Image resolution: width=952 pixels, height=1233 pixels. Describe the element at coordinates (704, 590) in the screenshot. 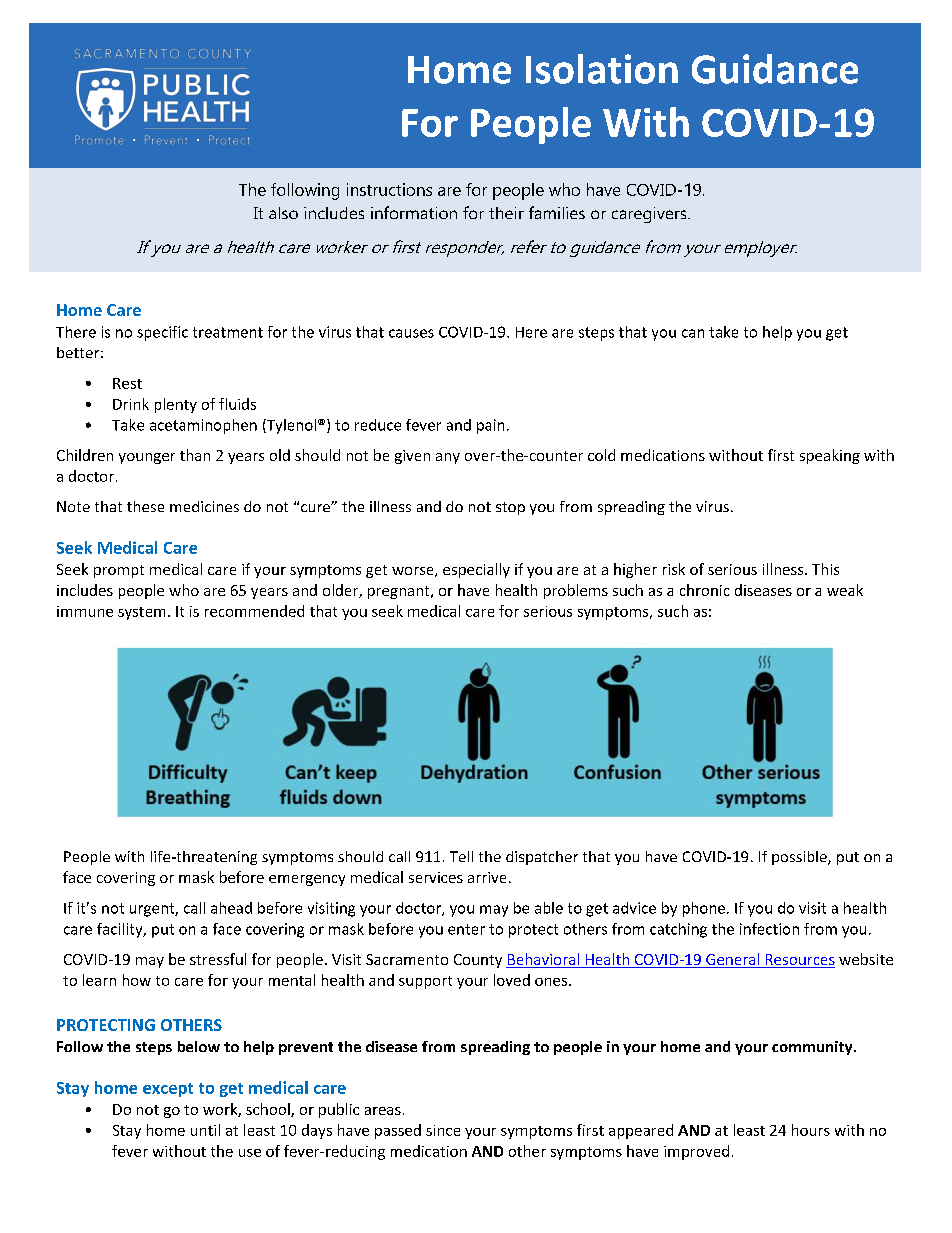

I see `chronic` at that location.
